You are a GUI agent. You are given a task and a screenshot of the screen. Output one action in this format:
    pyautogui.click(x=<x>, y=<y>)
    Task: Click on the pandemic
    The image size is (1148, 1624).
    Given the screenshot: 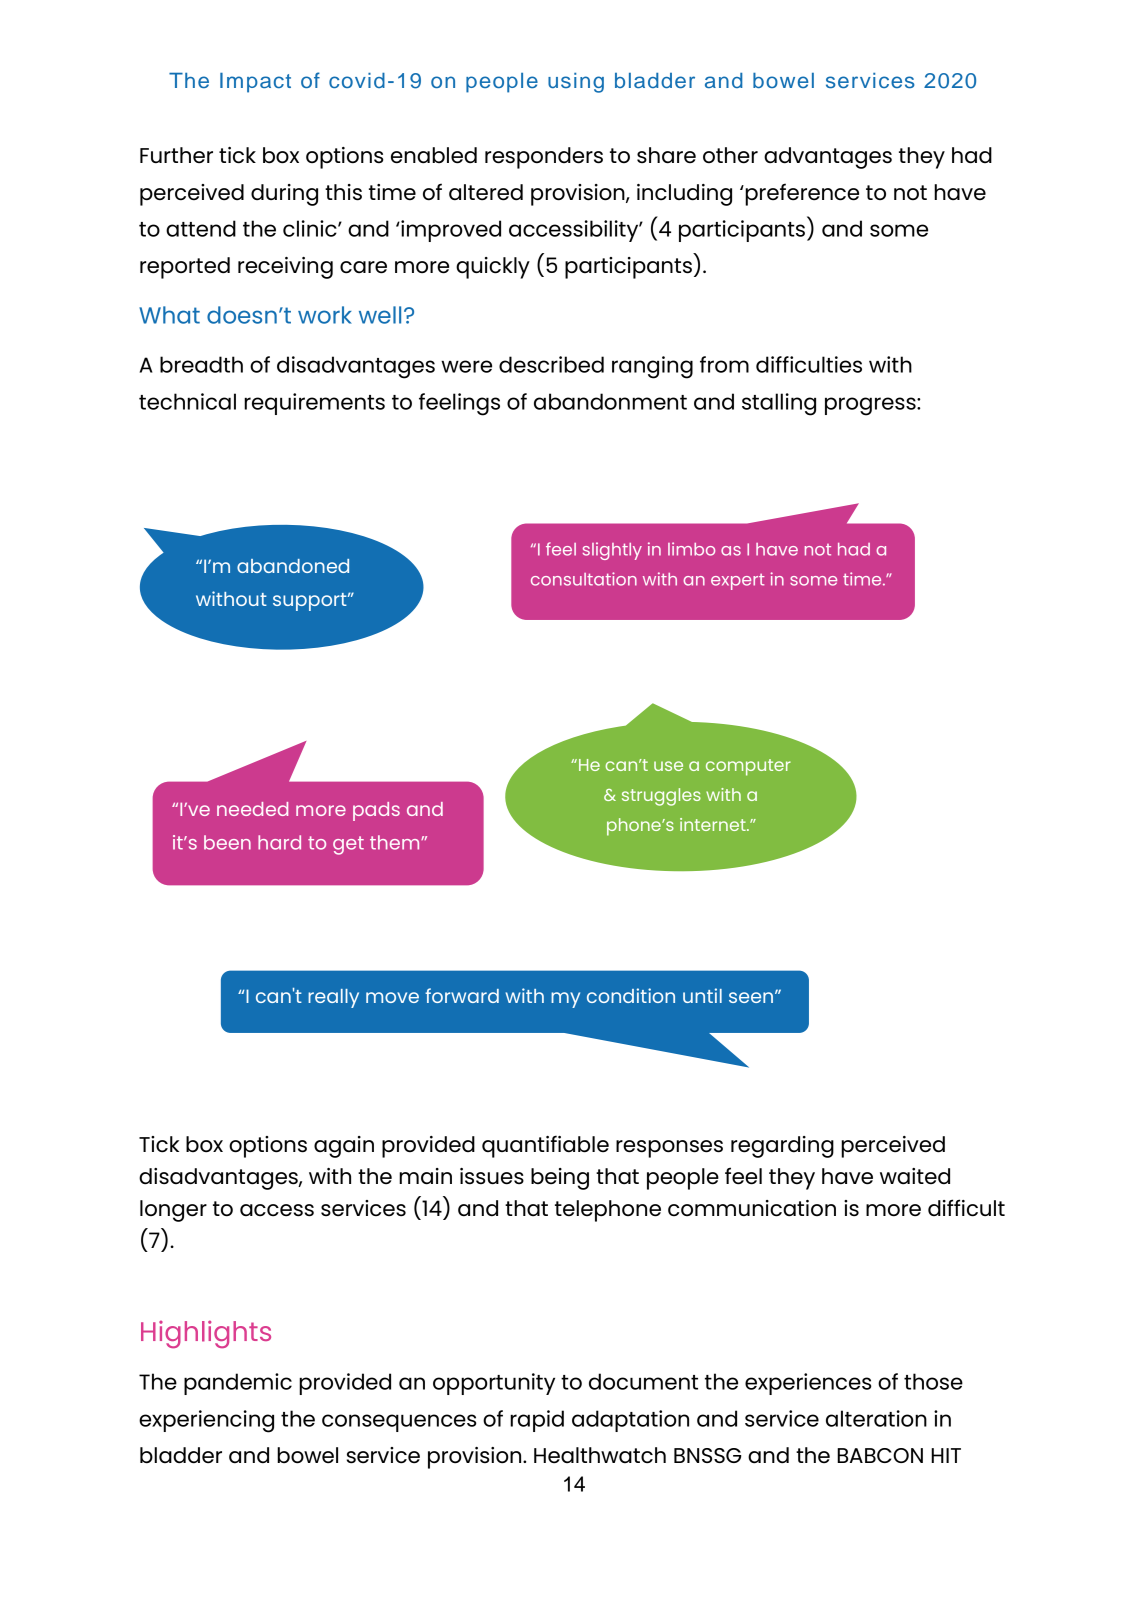 What is the action you would take?
    pyautogui.click(x=238, y=1384)
